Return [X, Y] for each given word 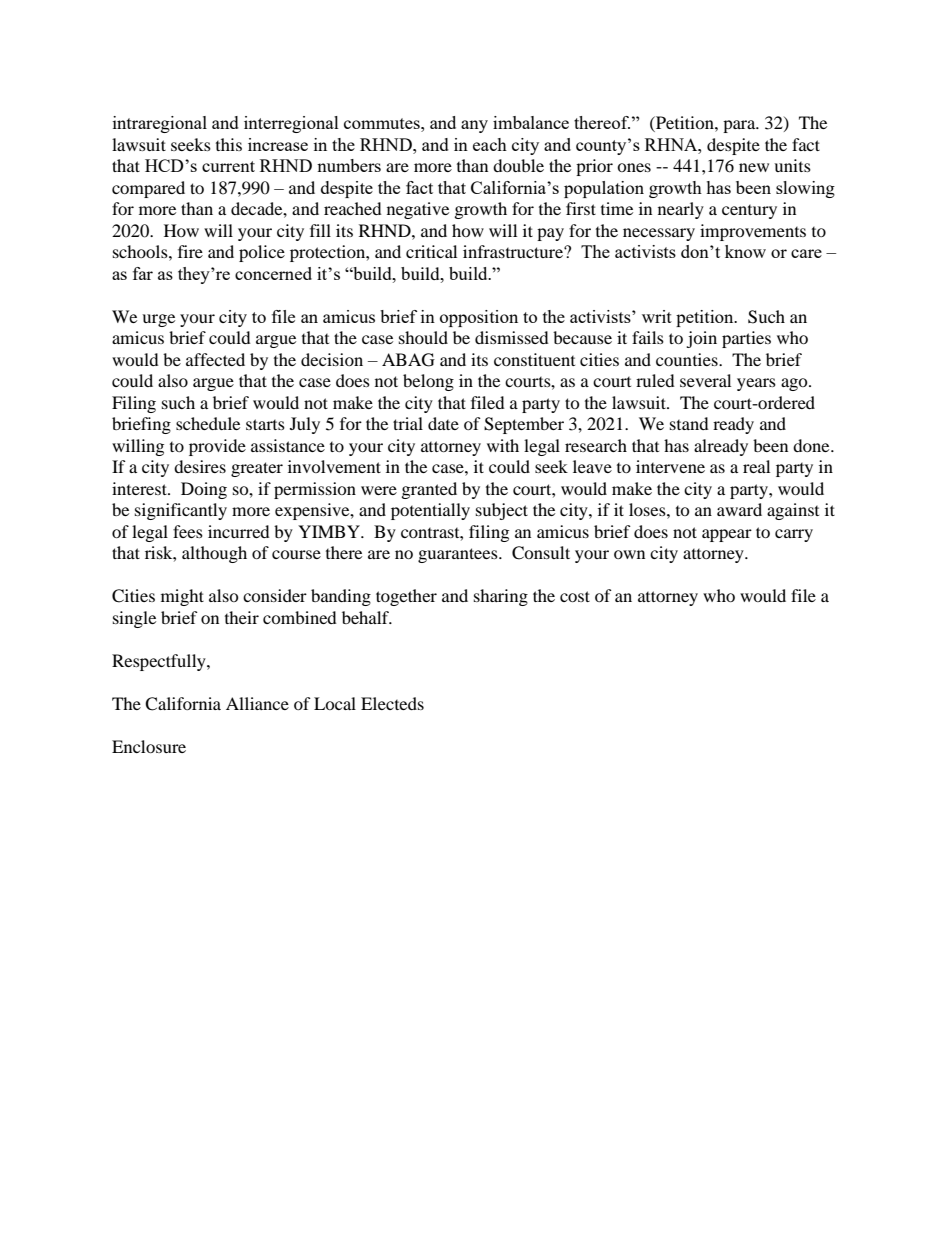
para [740, 126]
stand [689, 423]
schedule [208, 423]
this [229, 144]
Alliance [257, 703]
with [503, 445]
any [474, 126]
